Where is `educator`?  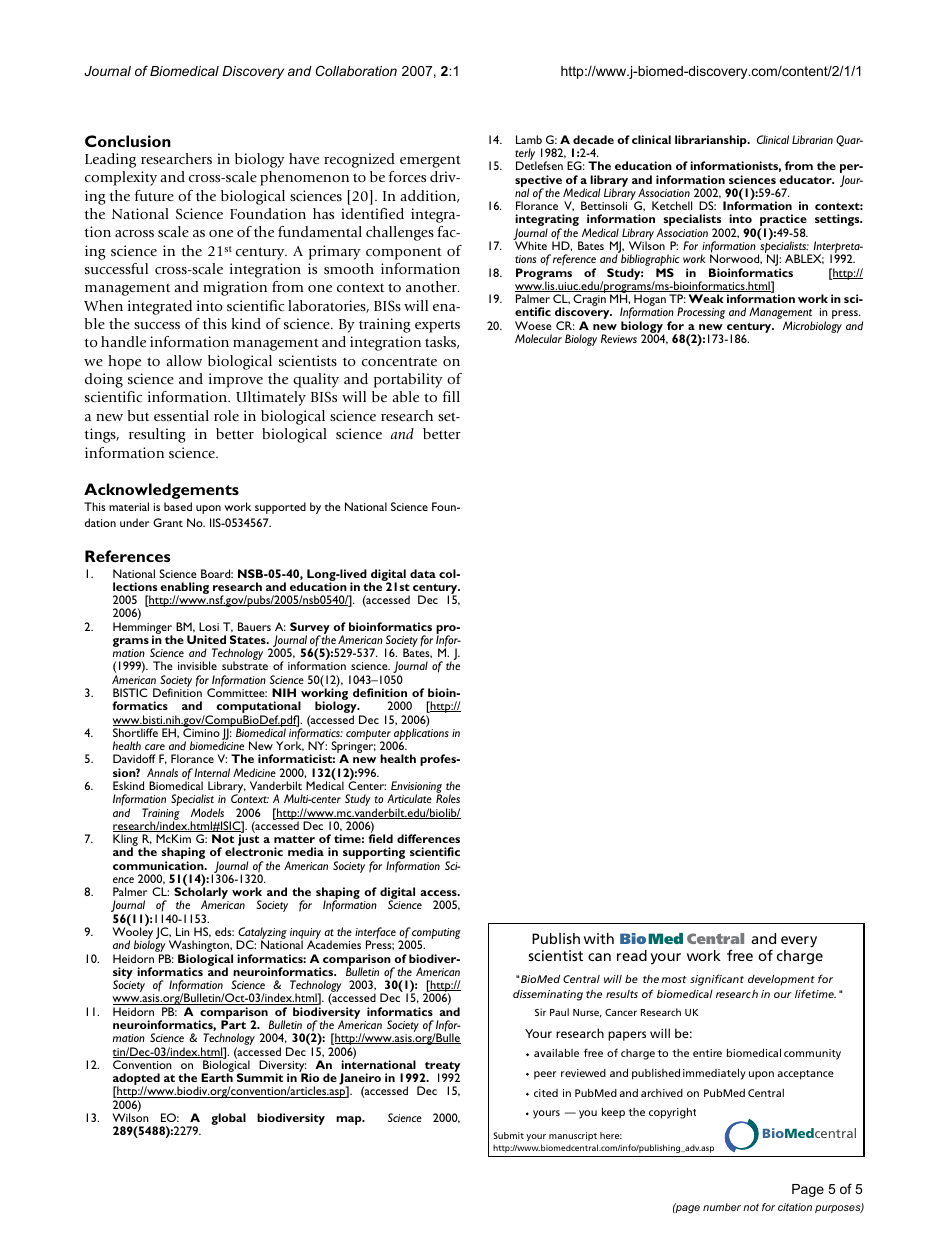 educator is located at coordinates (806, 179).
